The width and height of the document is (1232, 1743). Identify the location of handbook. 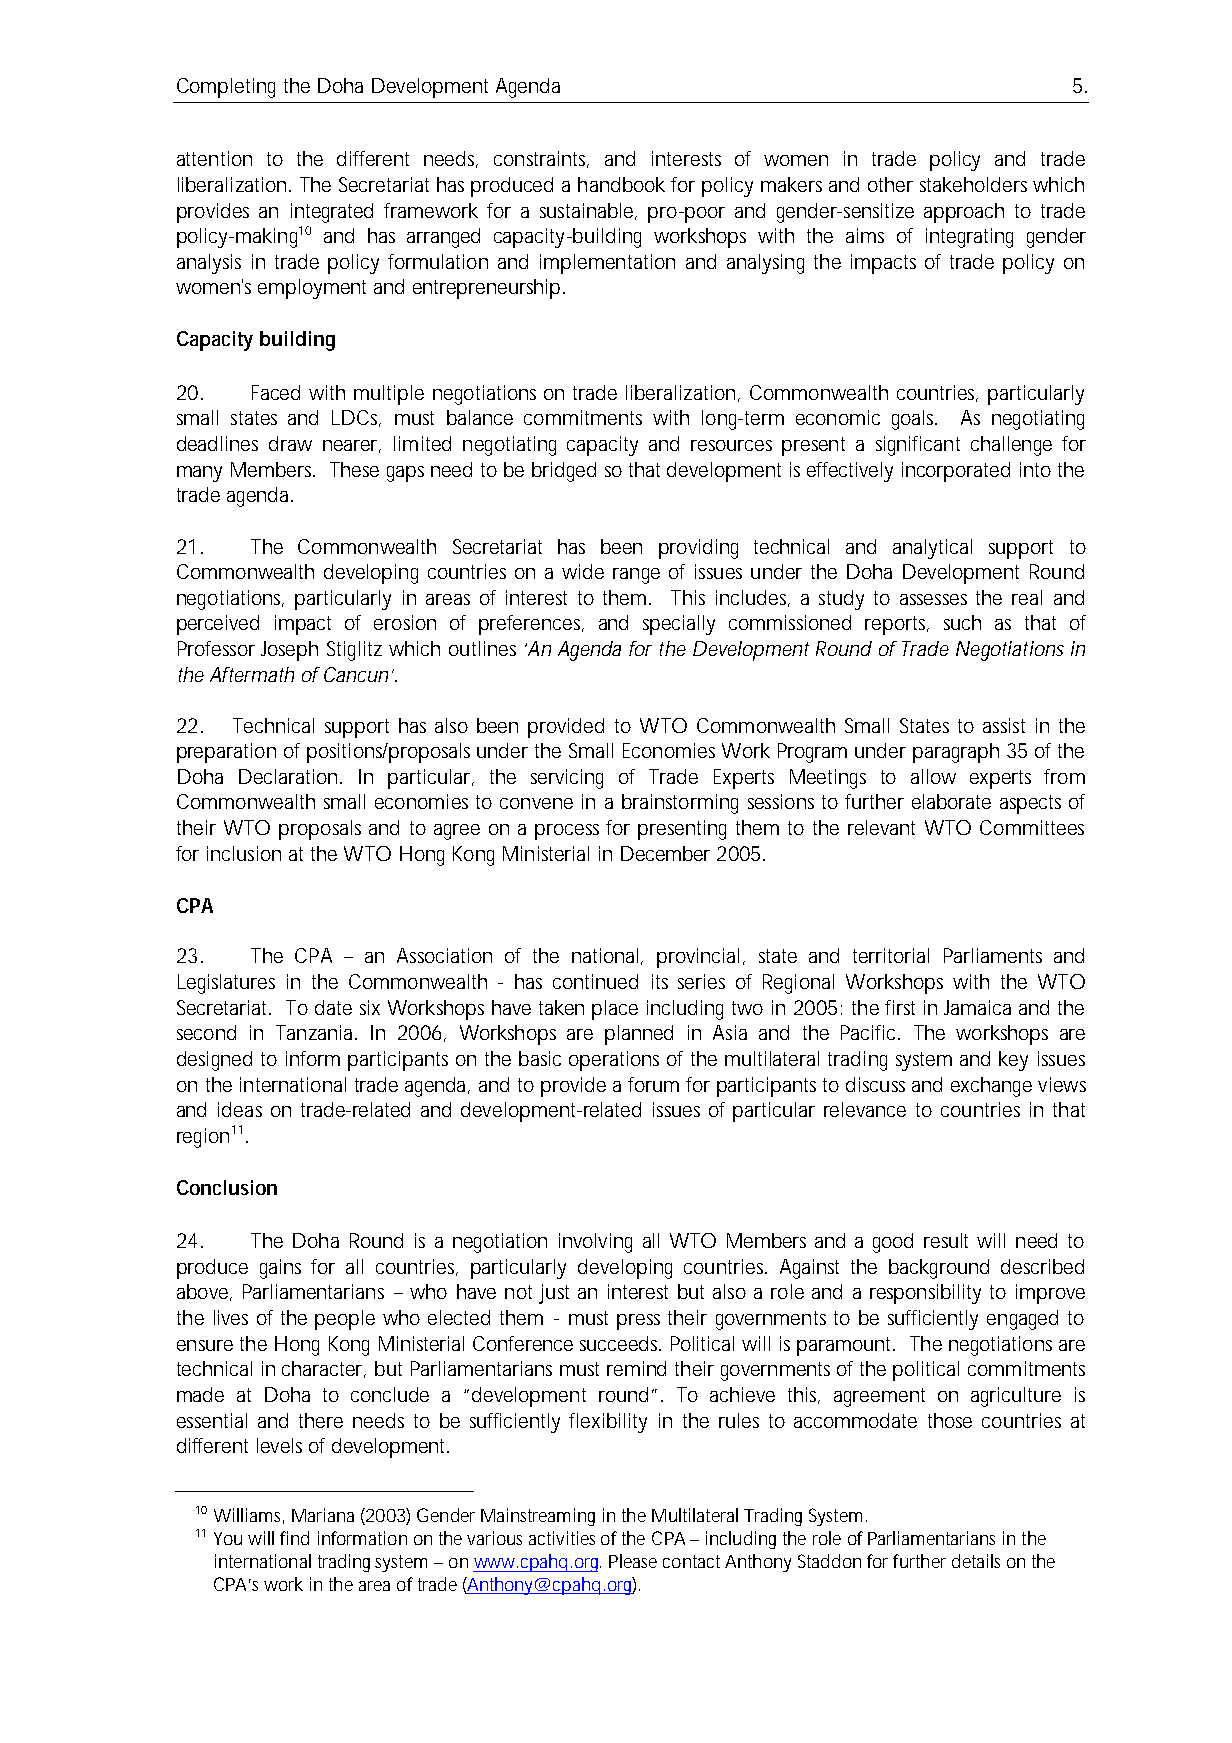
(621, 184).
